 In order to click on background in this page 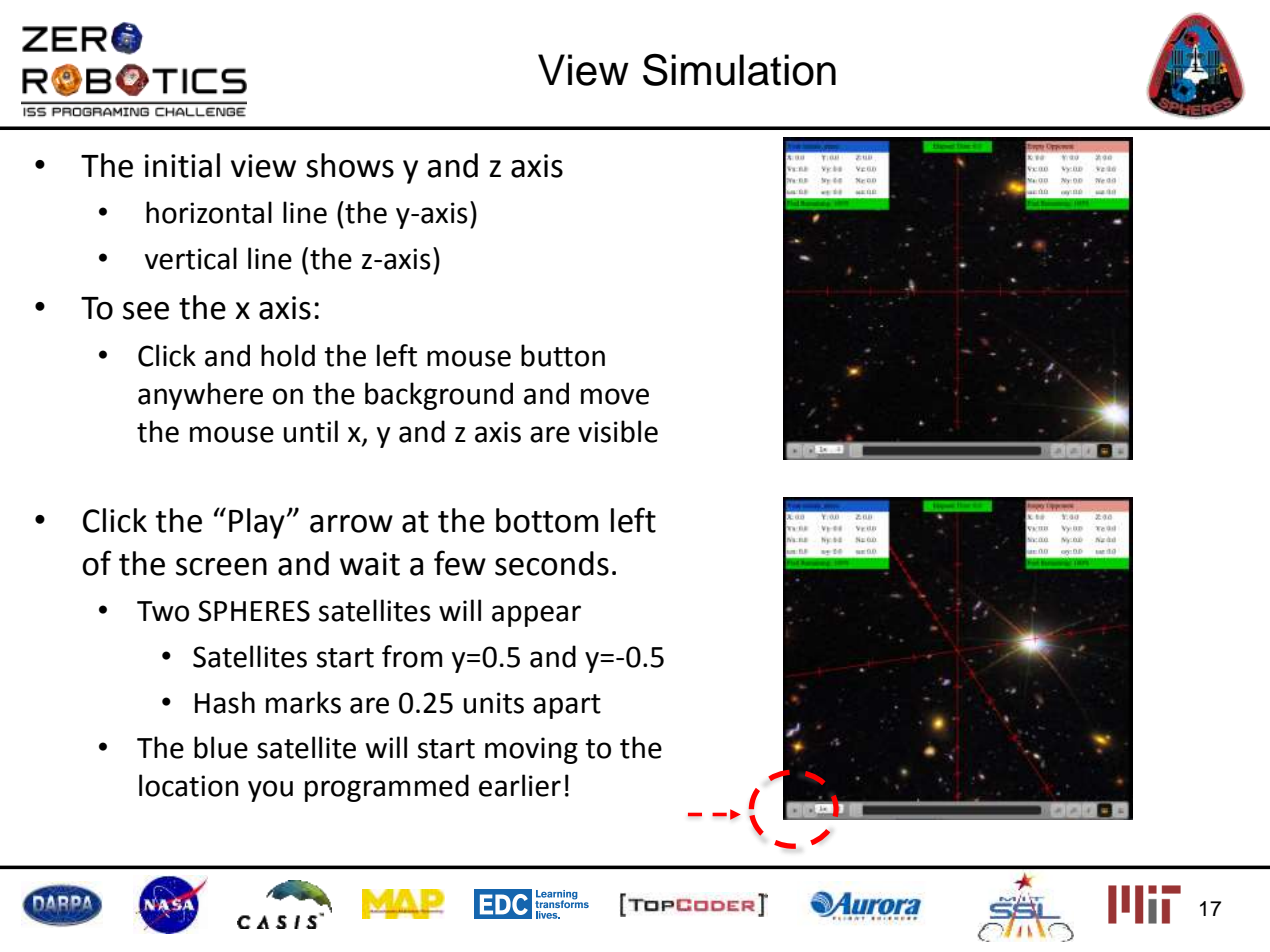, I will do `click(439, 396)`.
